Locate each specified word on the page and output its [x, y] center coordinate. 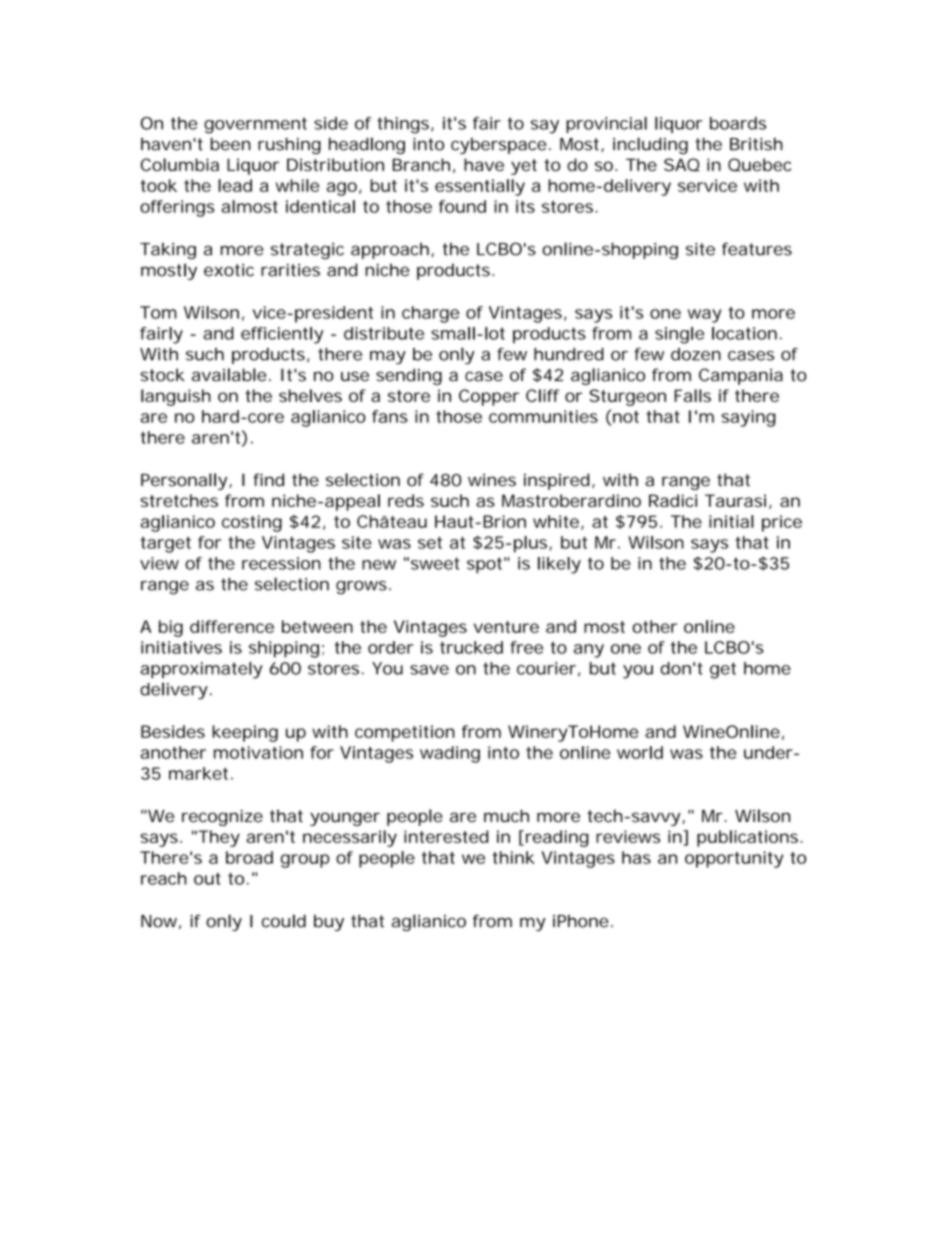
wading [450, 754]
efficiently [282, 335]
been [231, 144]
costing [252, 523]
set [430, 543]
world [640, 752]
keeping [245, 733]
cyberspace [498, 145]
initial [731, 521]
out [207, 879]
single [679, 335]
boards [738, 123]
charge [430, 314]
